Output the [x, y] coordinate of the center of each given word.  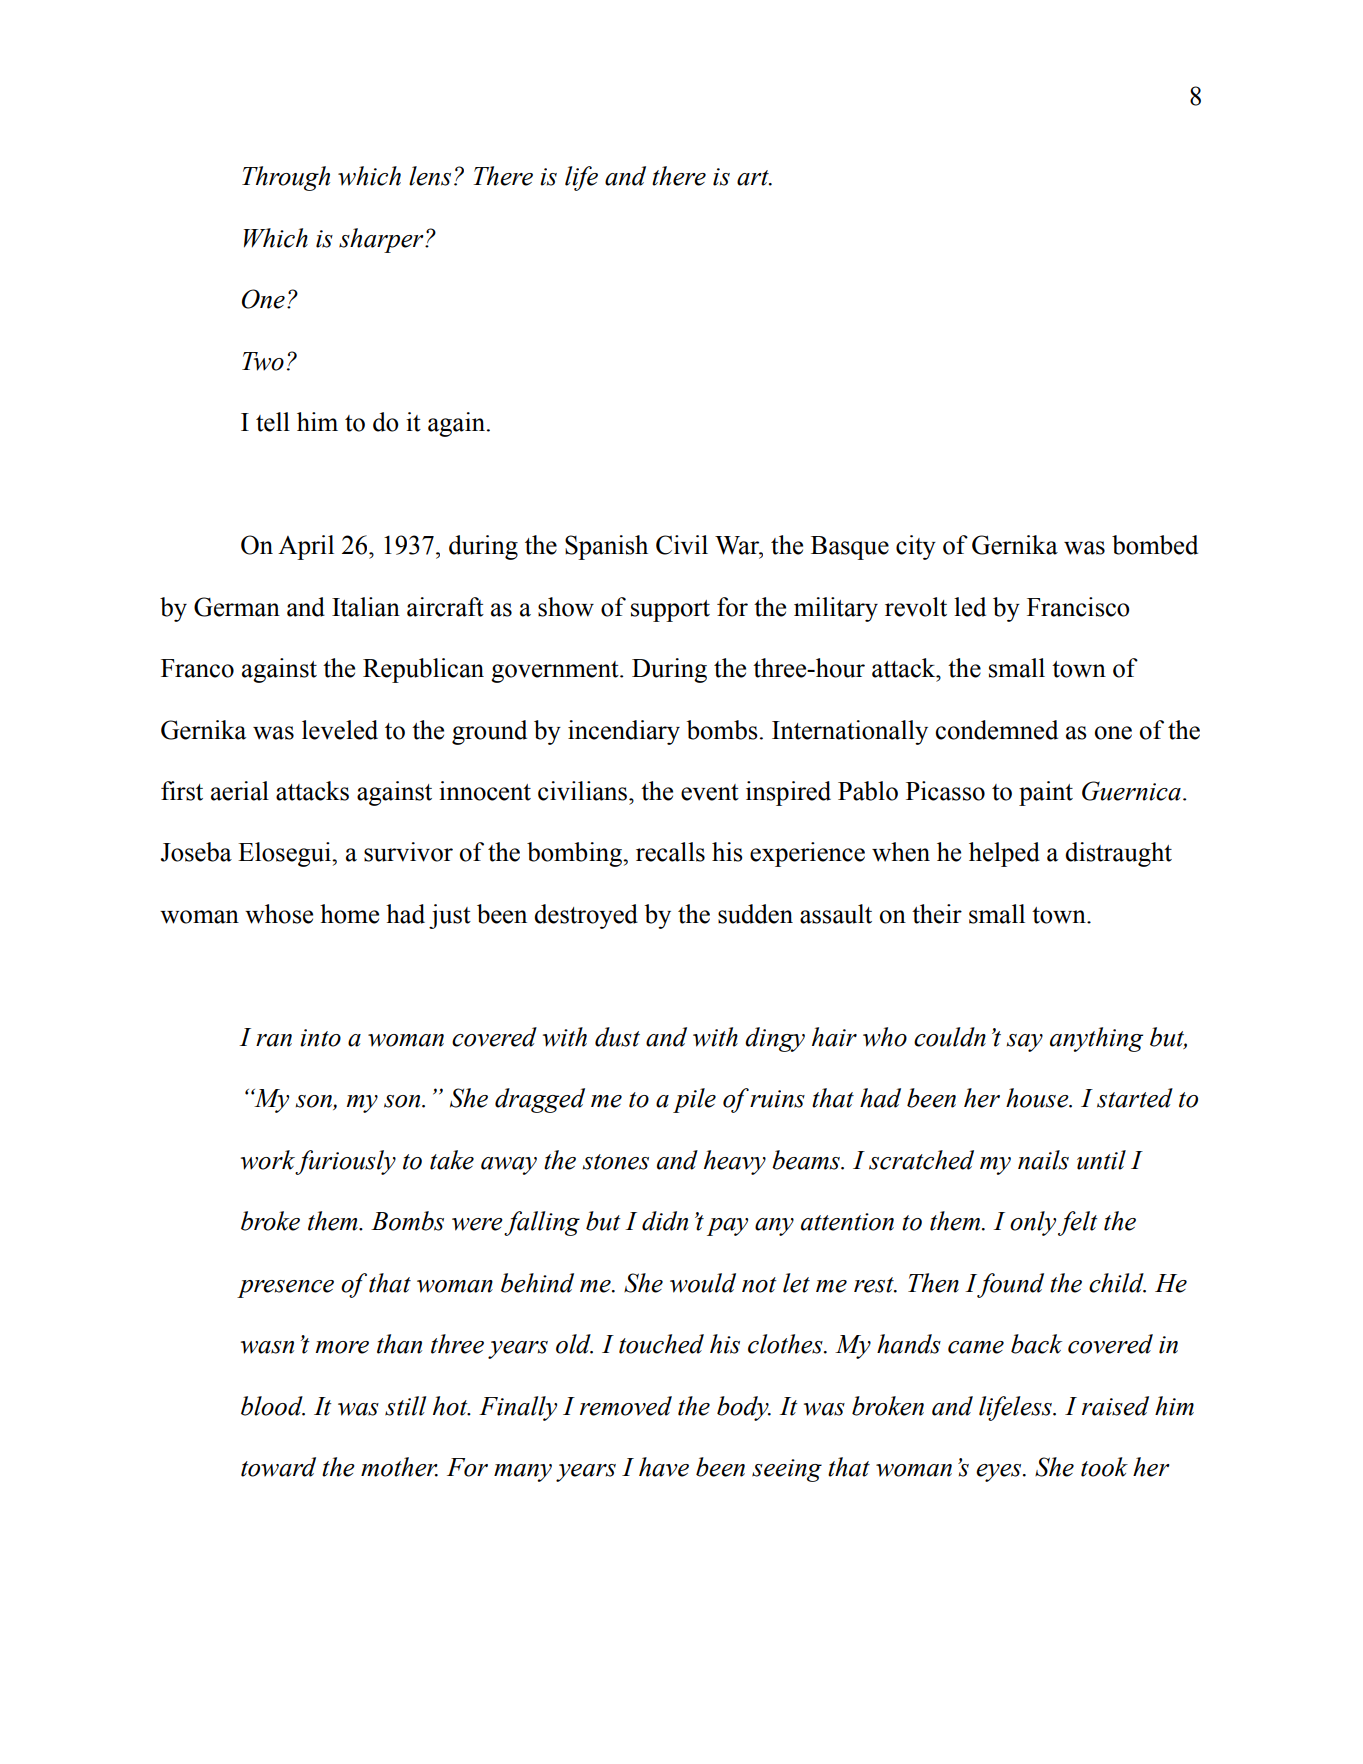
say [1024, 1043]
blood [273, 1406]
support [670, 611]
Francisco [1078, 607]
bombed [1155, 545]
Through [286, 178]
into [320, 1038]
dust [617, 1037]
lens [430, 176]
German [237, 607]
